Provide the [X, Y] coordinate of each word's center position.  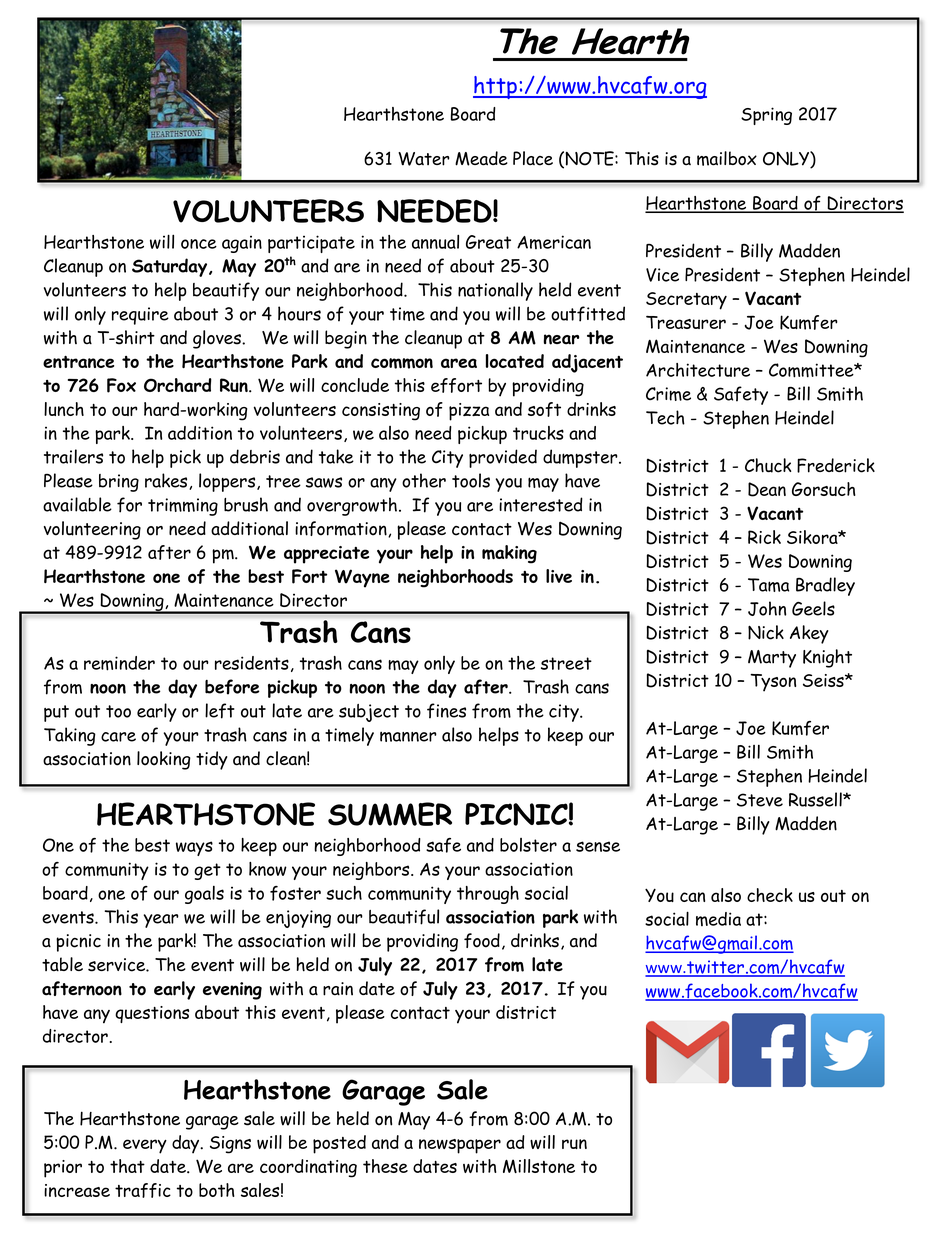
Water [423, 159]
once [199, 244]
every [145, 1146]
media [718, 919]
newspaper [460, 1146]
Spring [766, 116]
